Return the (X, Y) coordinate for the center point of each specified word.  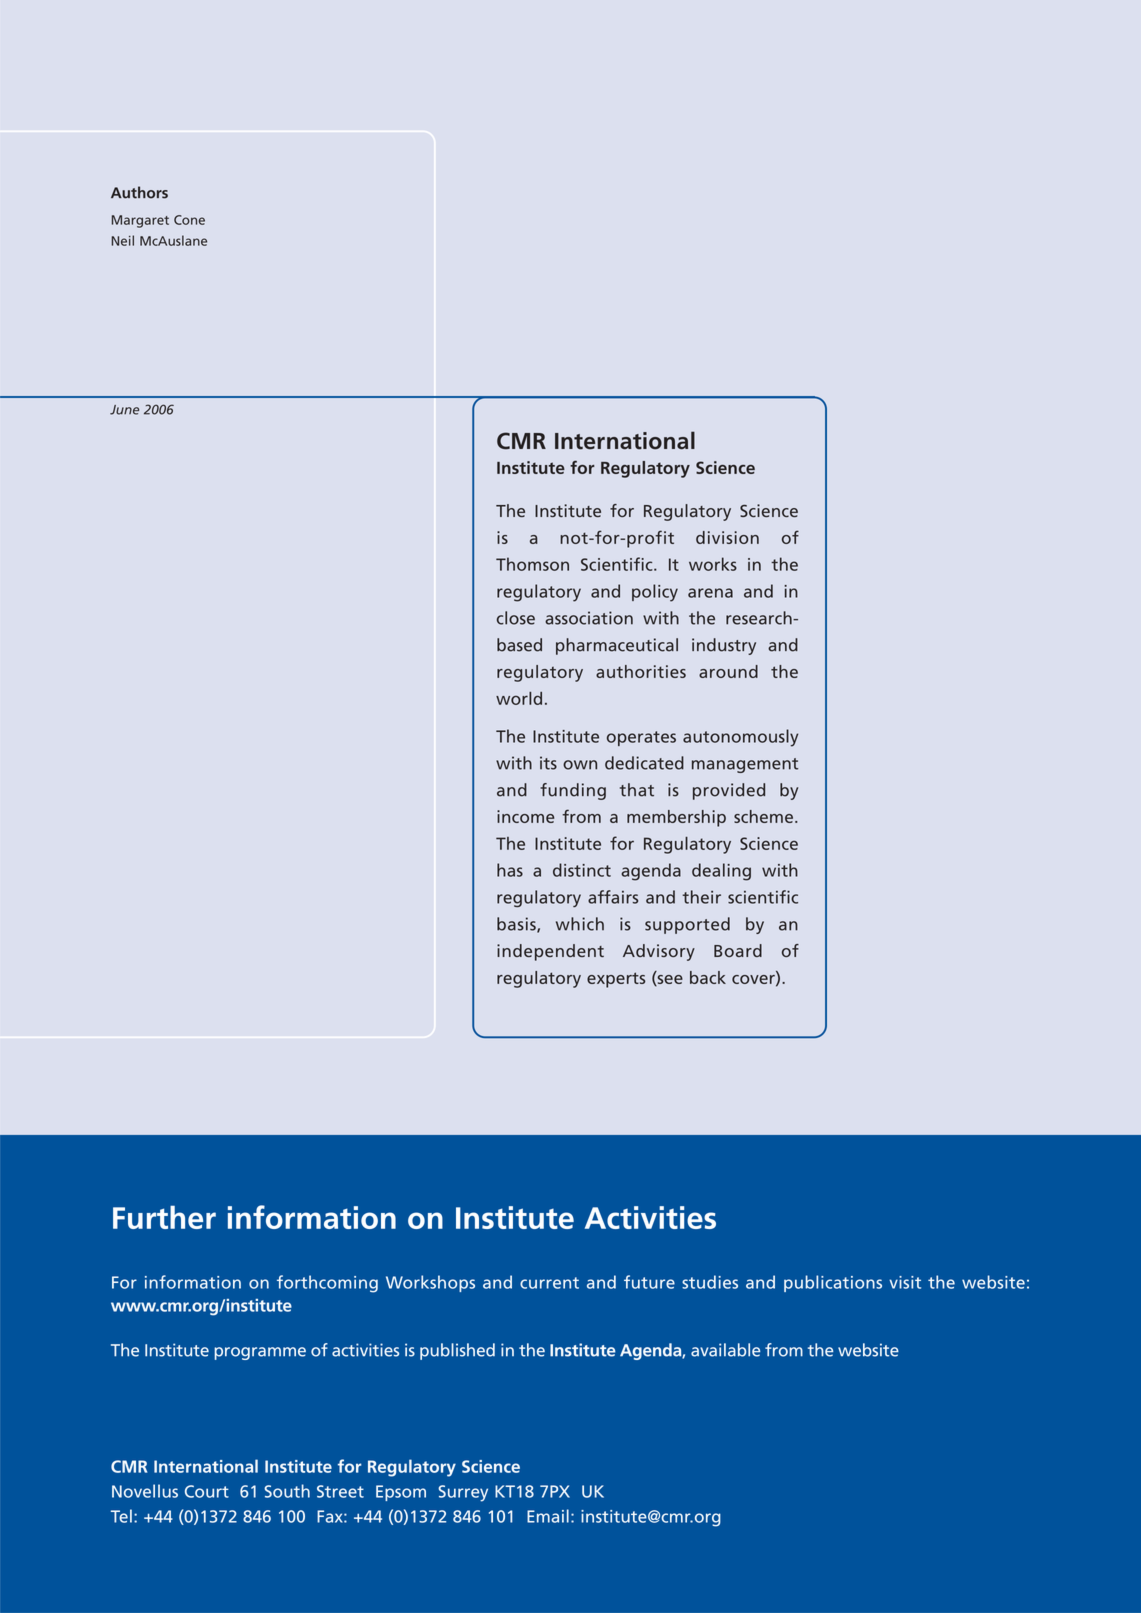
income (525, 816)
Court (207, 1491)
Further (164, 1217)
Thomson (532, 564)
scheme (763, 816)
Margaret (140, 221)
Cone (189, 220)
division (727, 537)
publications (833, 1283)
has (510, 870)
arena (710, 593)
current (549, 1283)
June (124, 410)
